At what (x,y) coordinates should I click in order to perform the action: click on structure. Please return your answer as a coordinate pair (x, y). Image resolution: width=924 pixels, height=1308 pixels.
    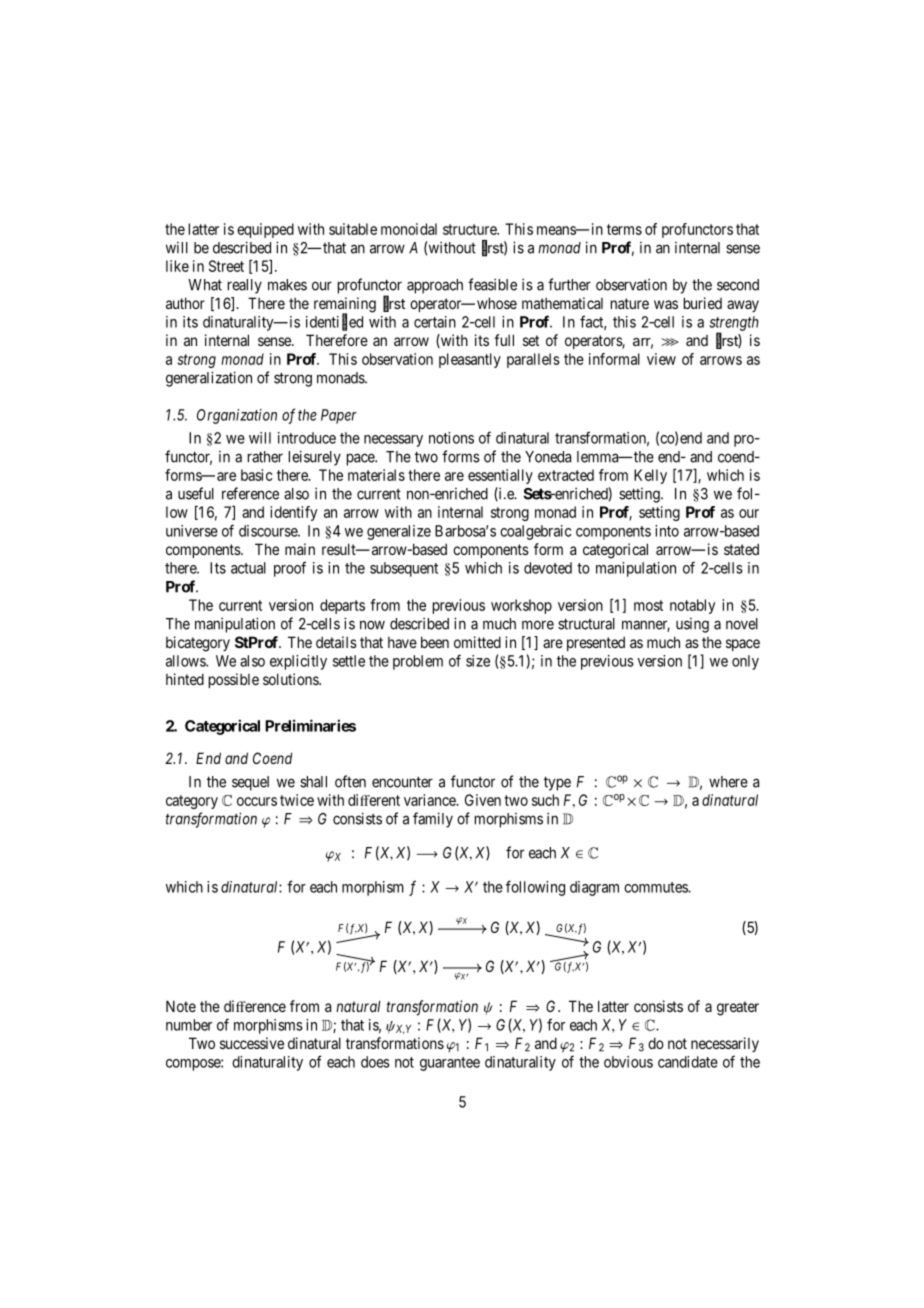
    Looking at the image, I should click on (470, 229).
